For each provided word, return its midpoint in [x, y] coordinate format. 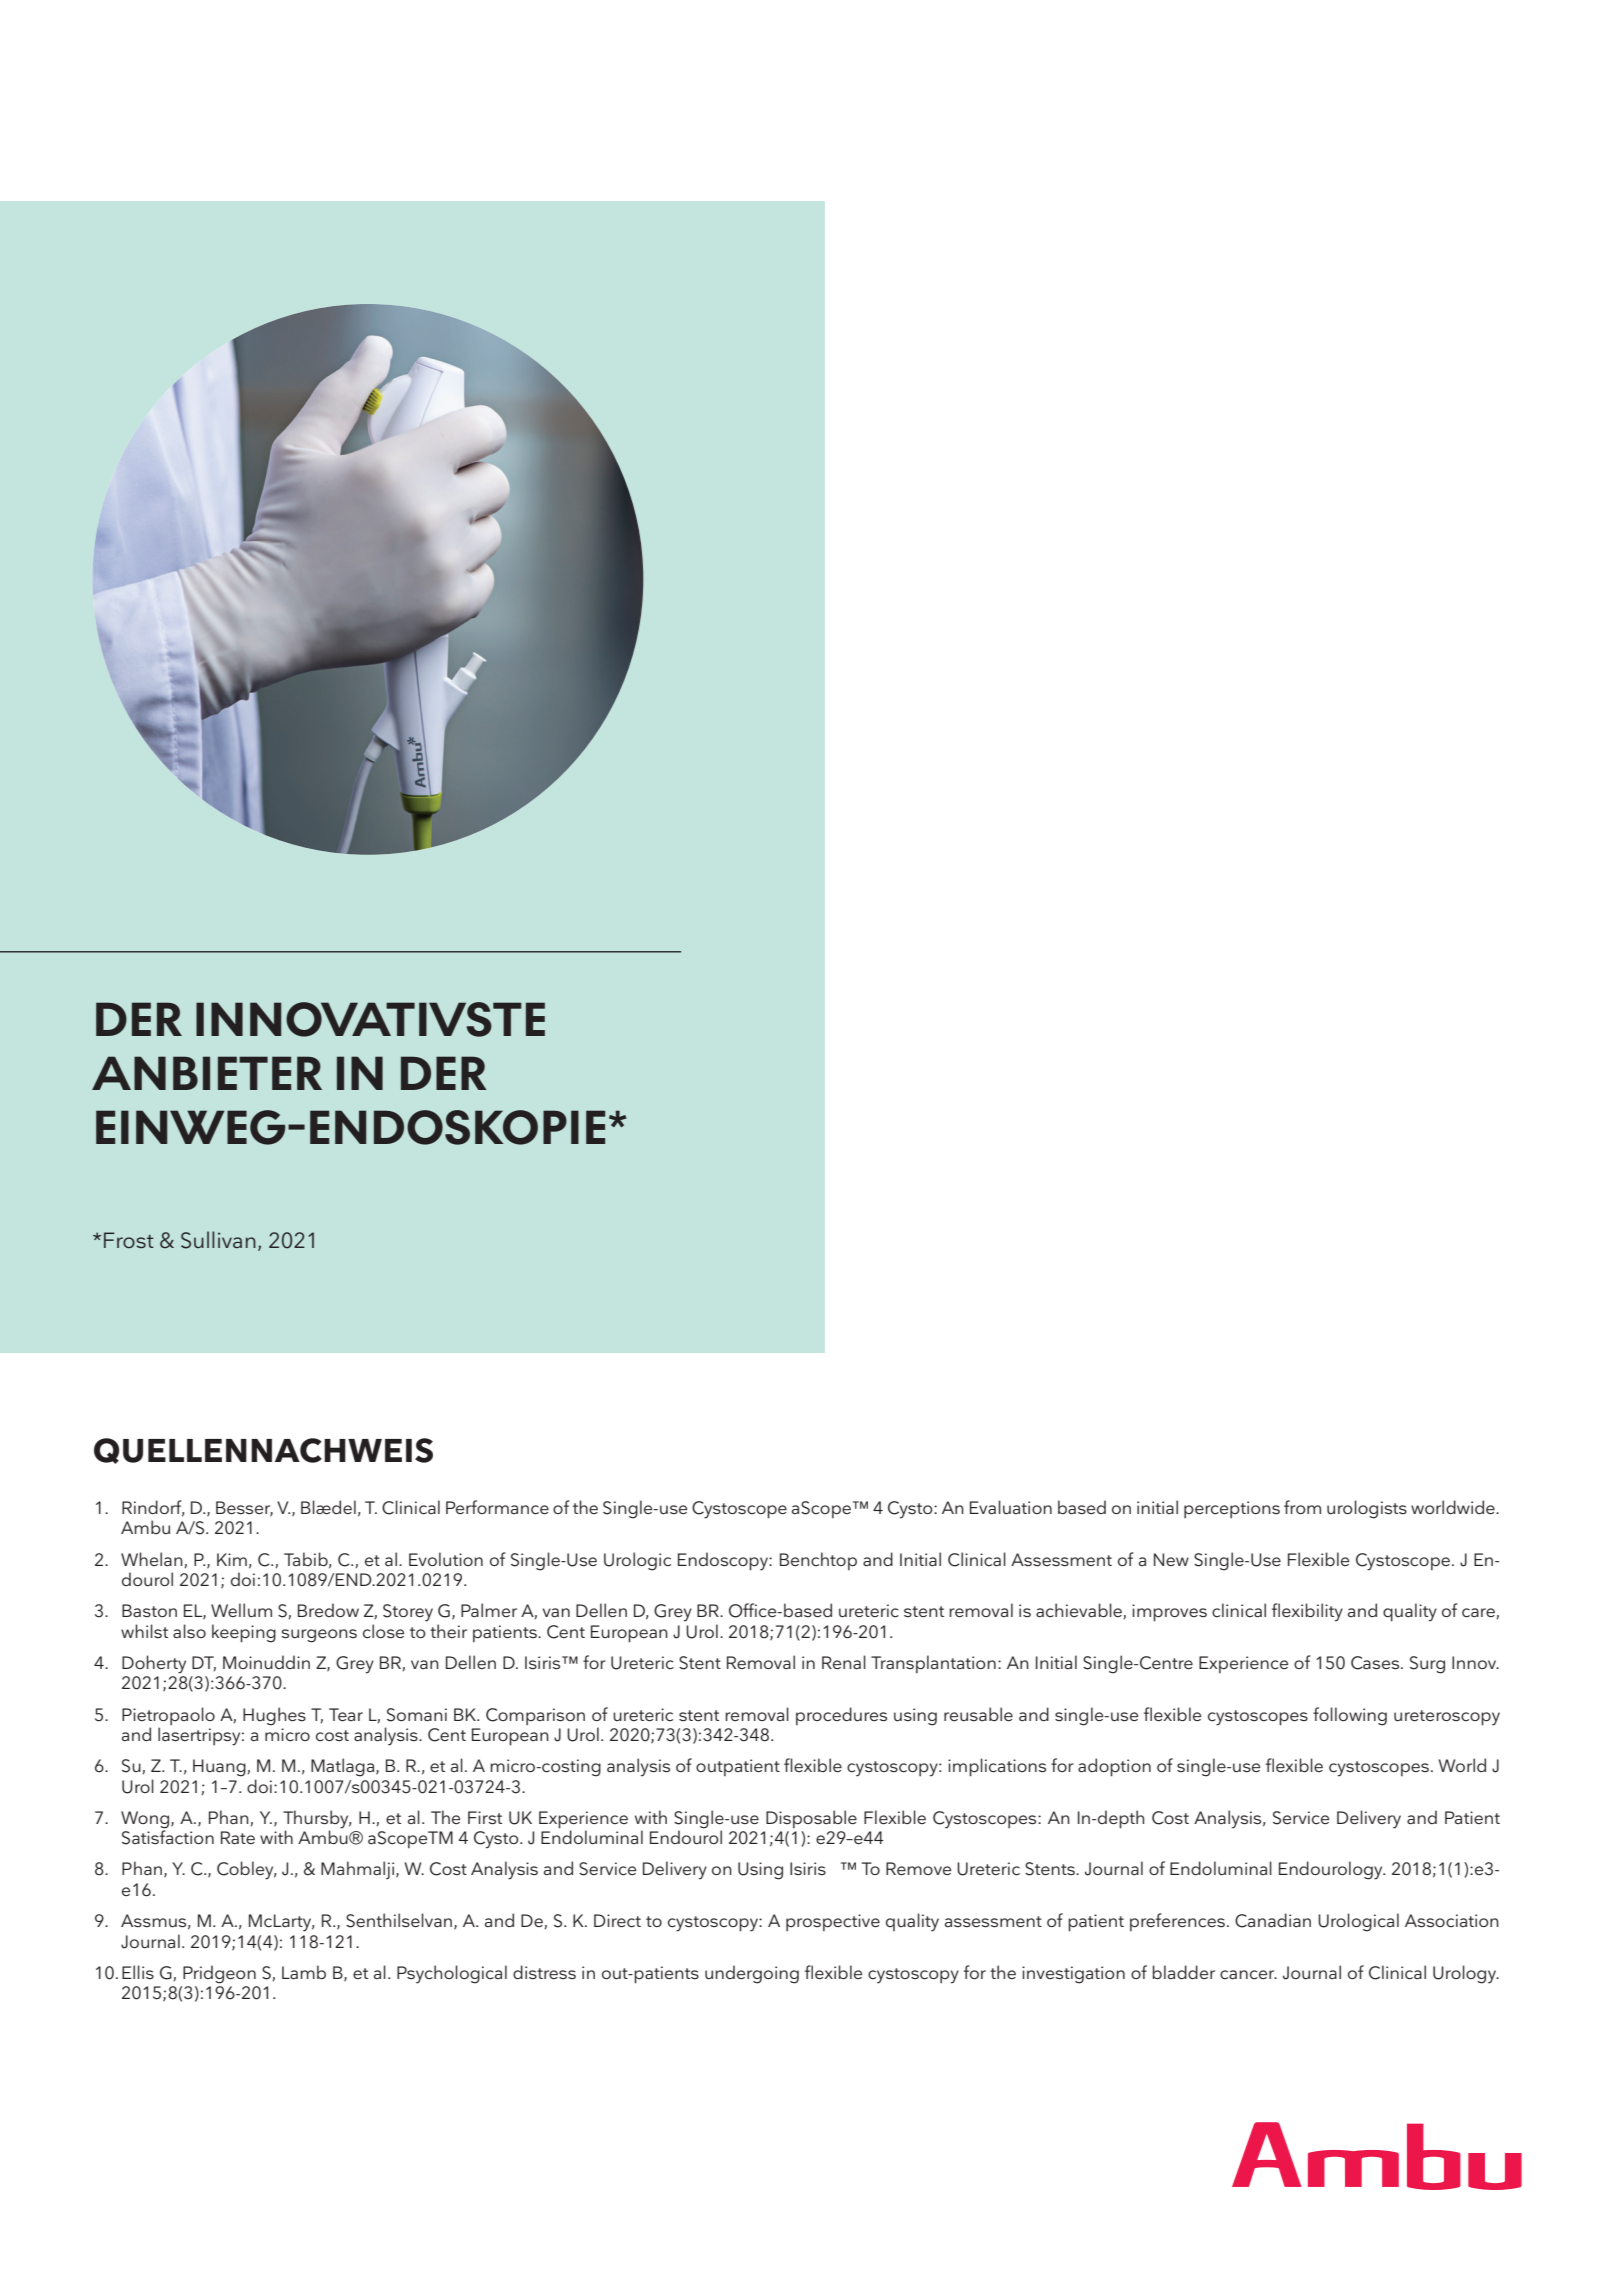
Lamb [304, 1972]
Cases [1376, 1663]
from [1302, 1507]
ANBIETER [207, 1073]
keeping [244, 1633]
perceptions [1232, 1509]
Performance [497, 1507]
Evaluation [1011, 1507]
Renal [844, 1662]
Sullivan [218, 1240]
